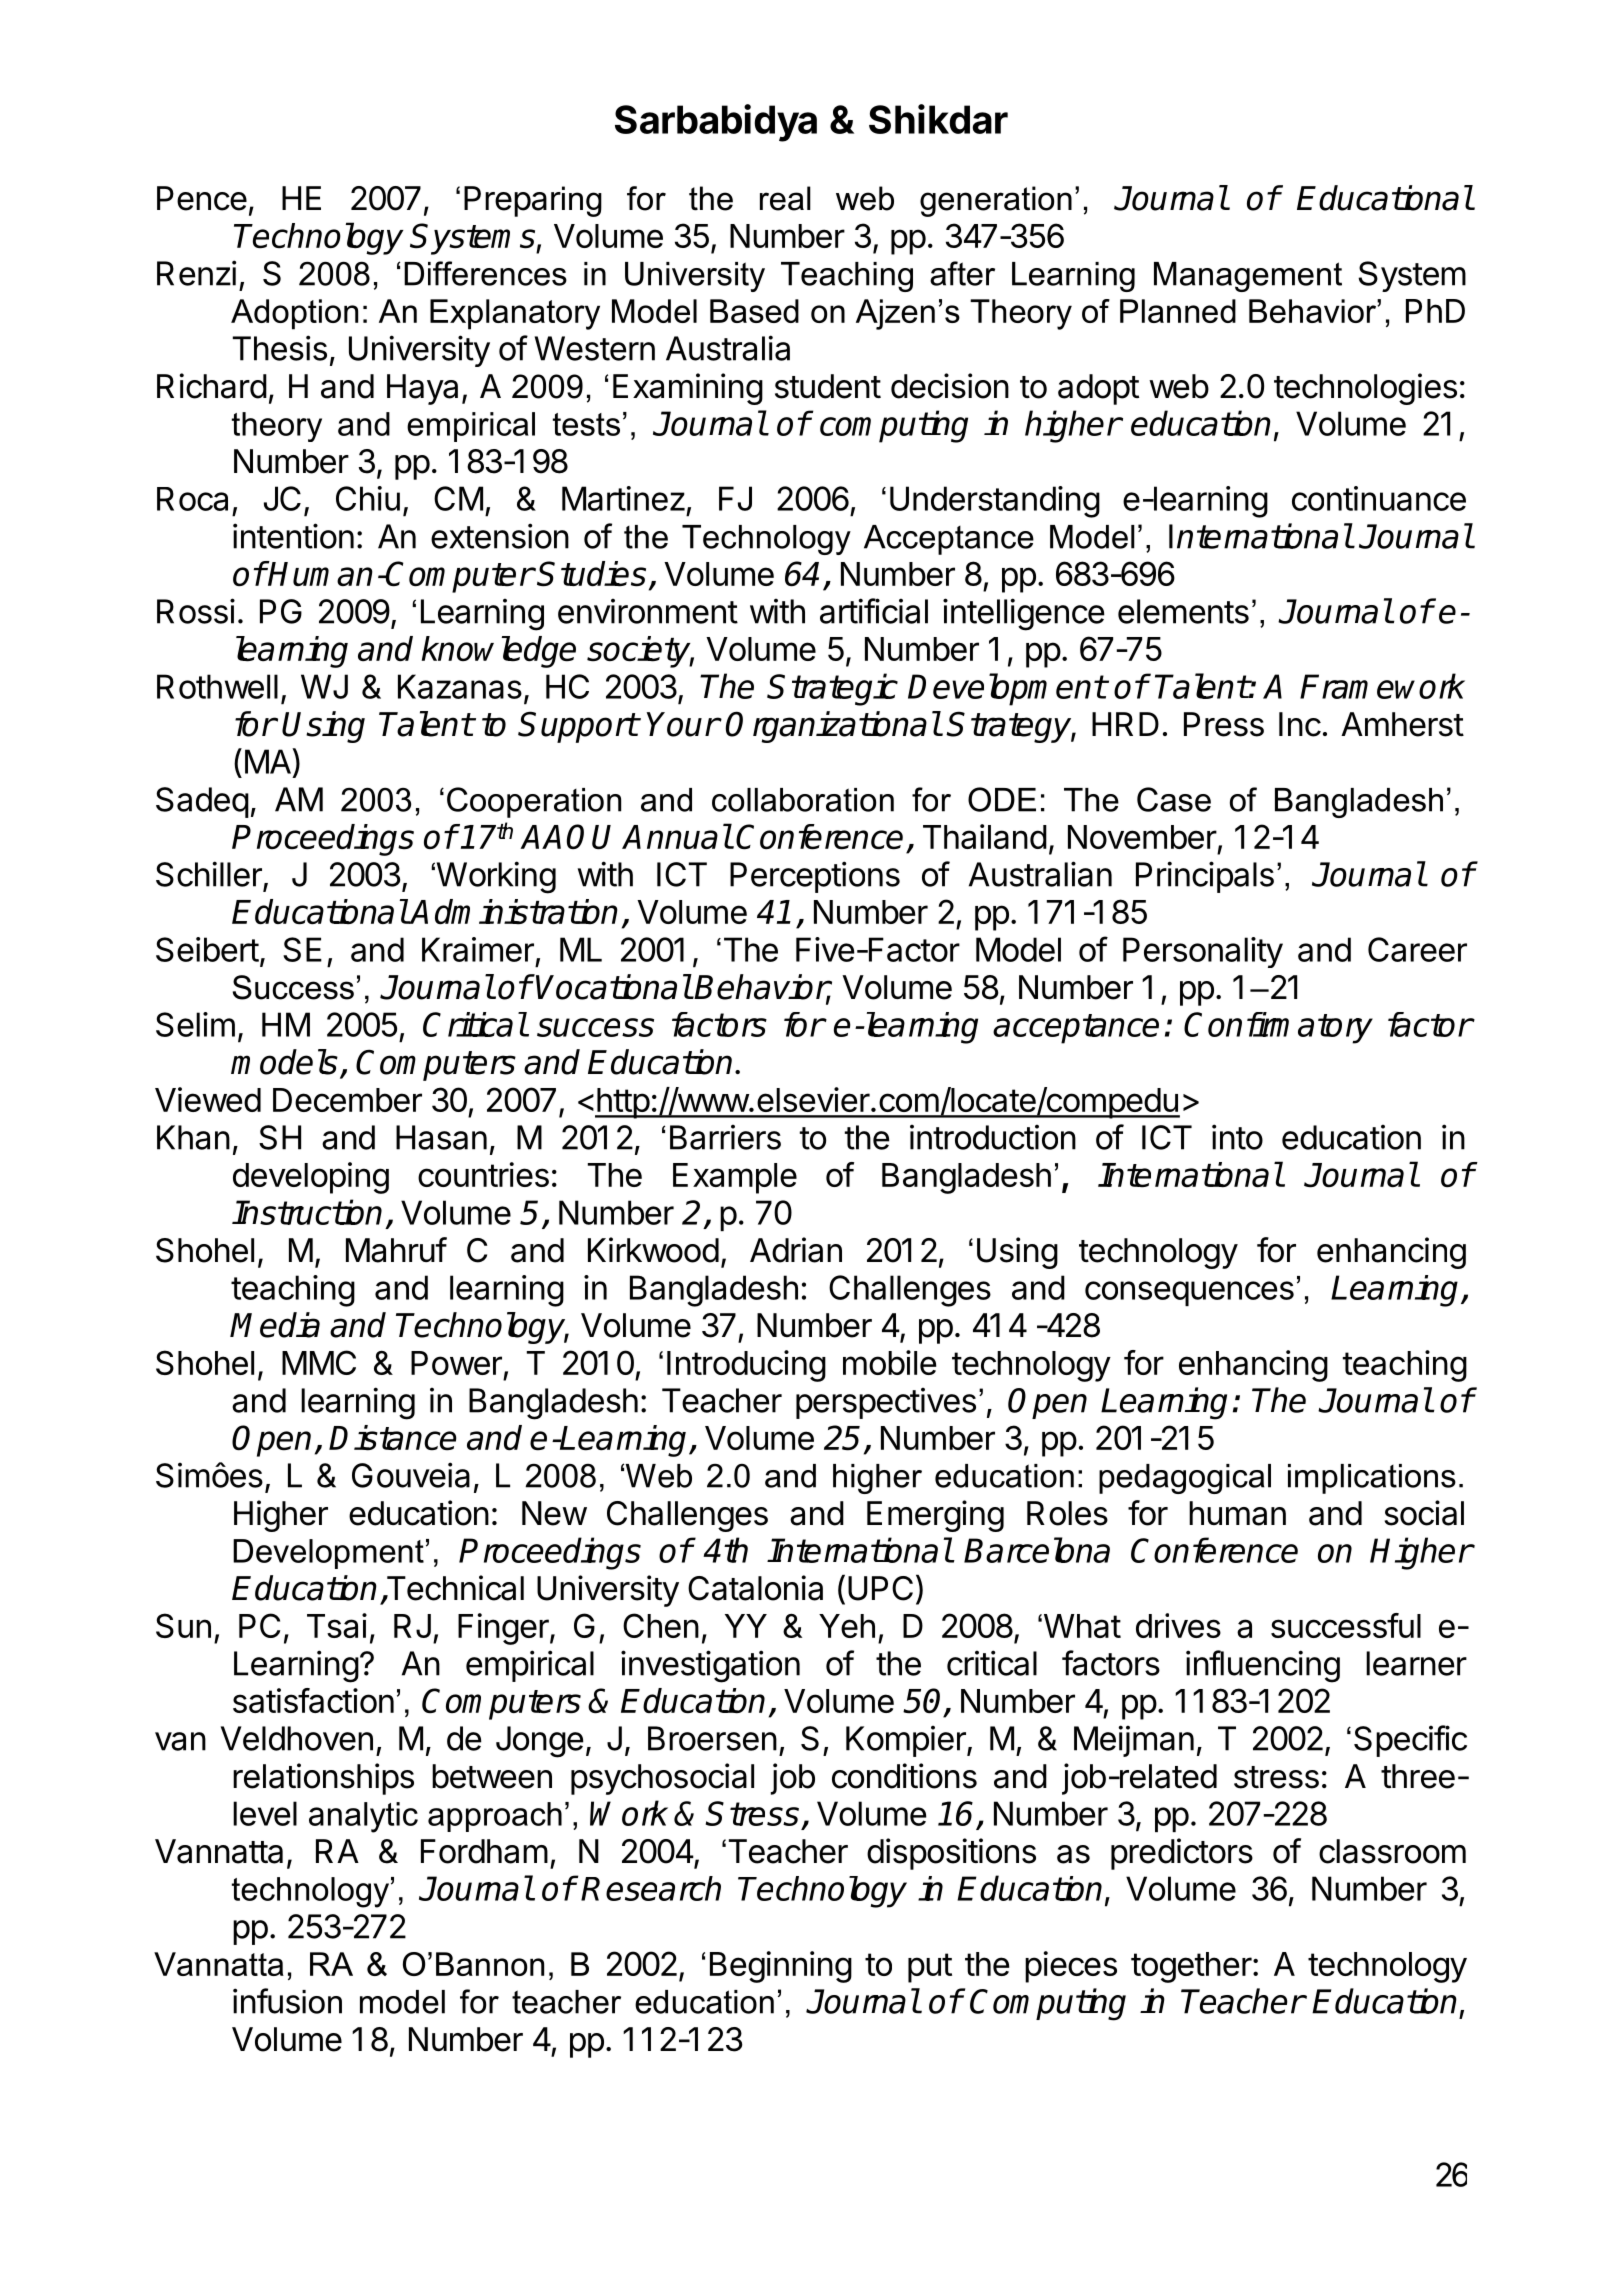  Describe the element at coordinates (287, 2001) in the page. I see `infusion` at that location.
